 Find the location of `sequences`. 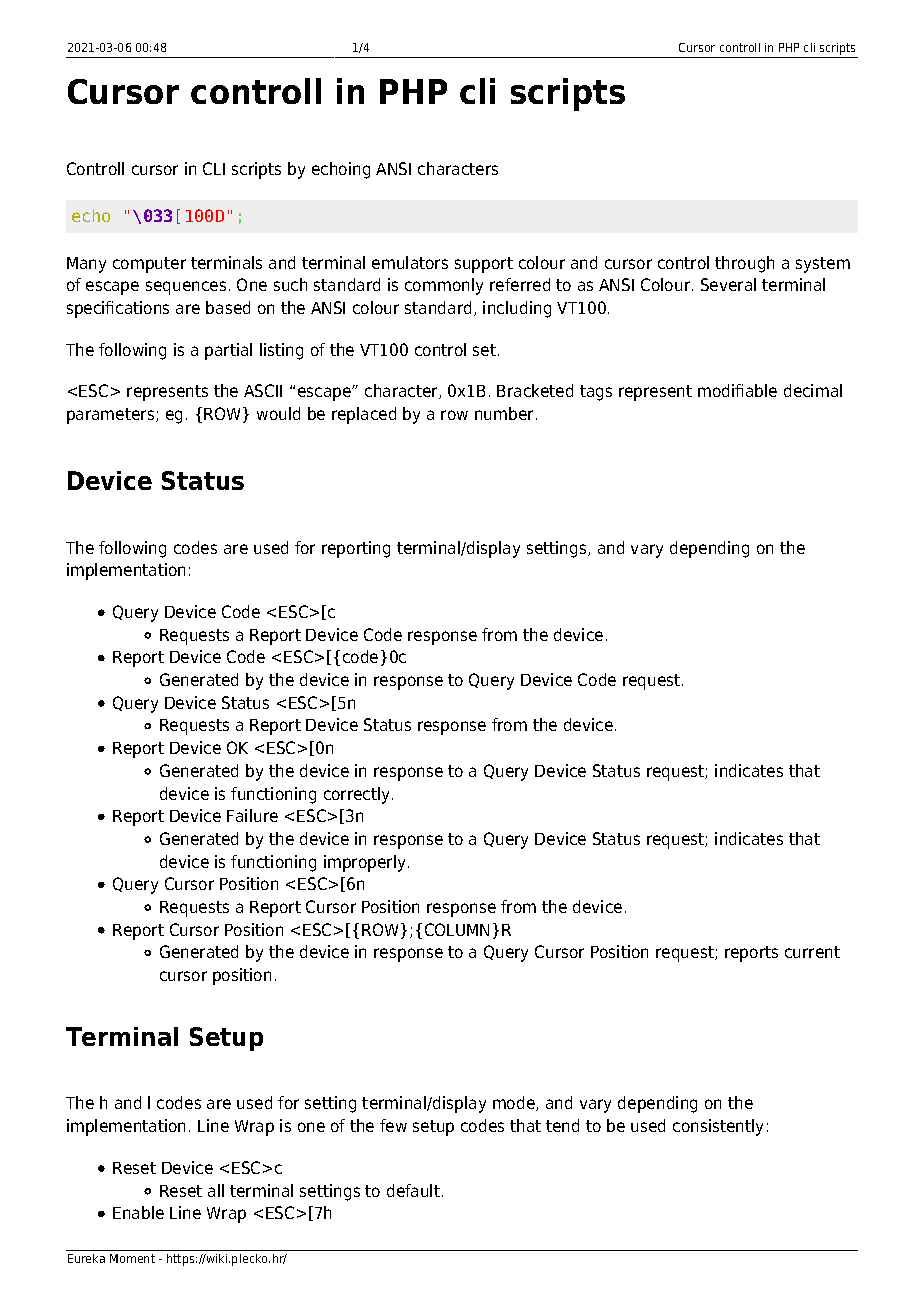

sequences is located at coordinates (186, 288).
